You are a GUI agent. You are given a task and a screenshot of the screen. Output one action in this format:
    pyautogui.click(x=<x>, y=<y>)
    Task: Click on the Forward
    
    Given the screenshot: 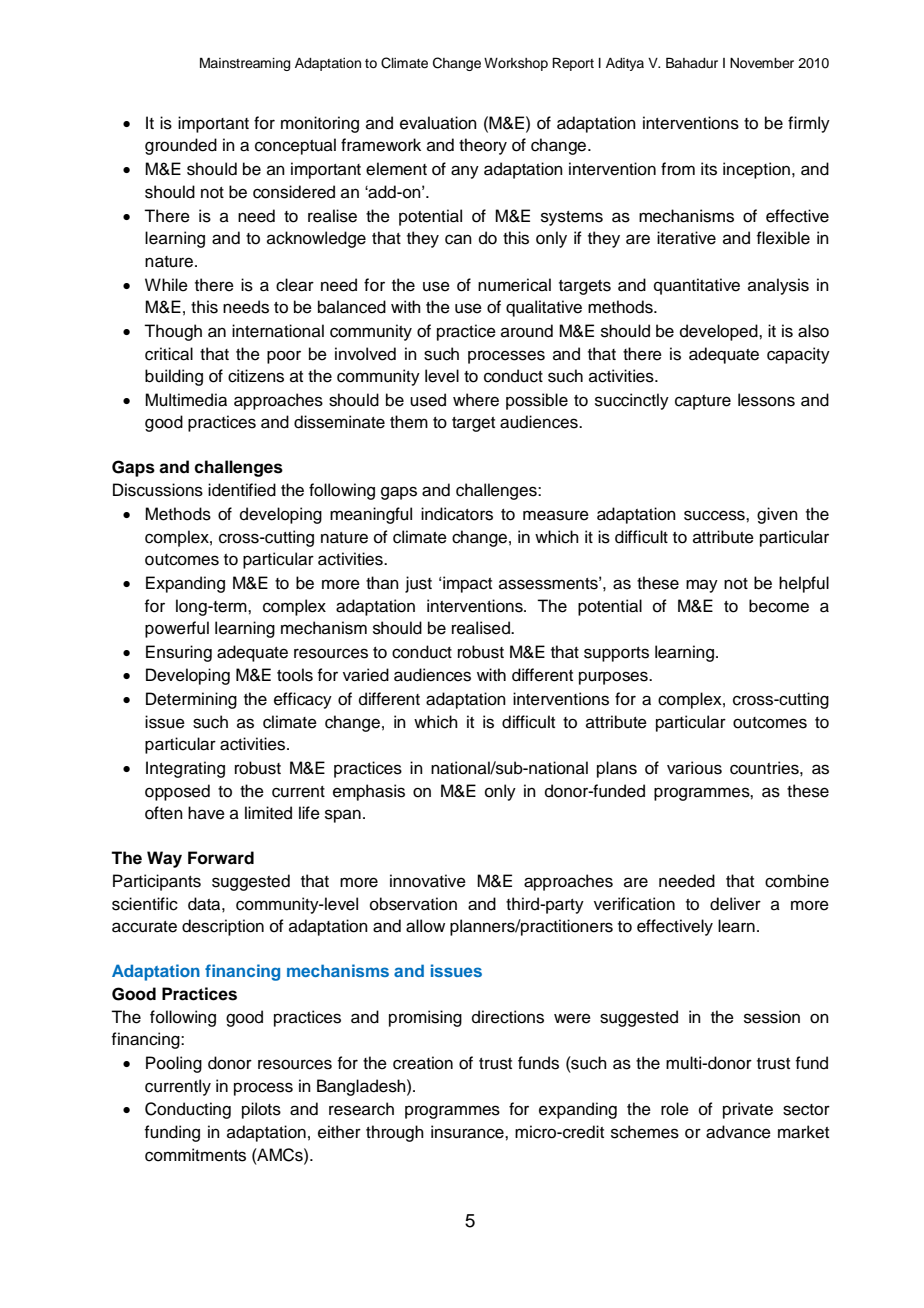 What is the action you would take?
    pyautogui.click(x=221, y=858)
